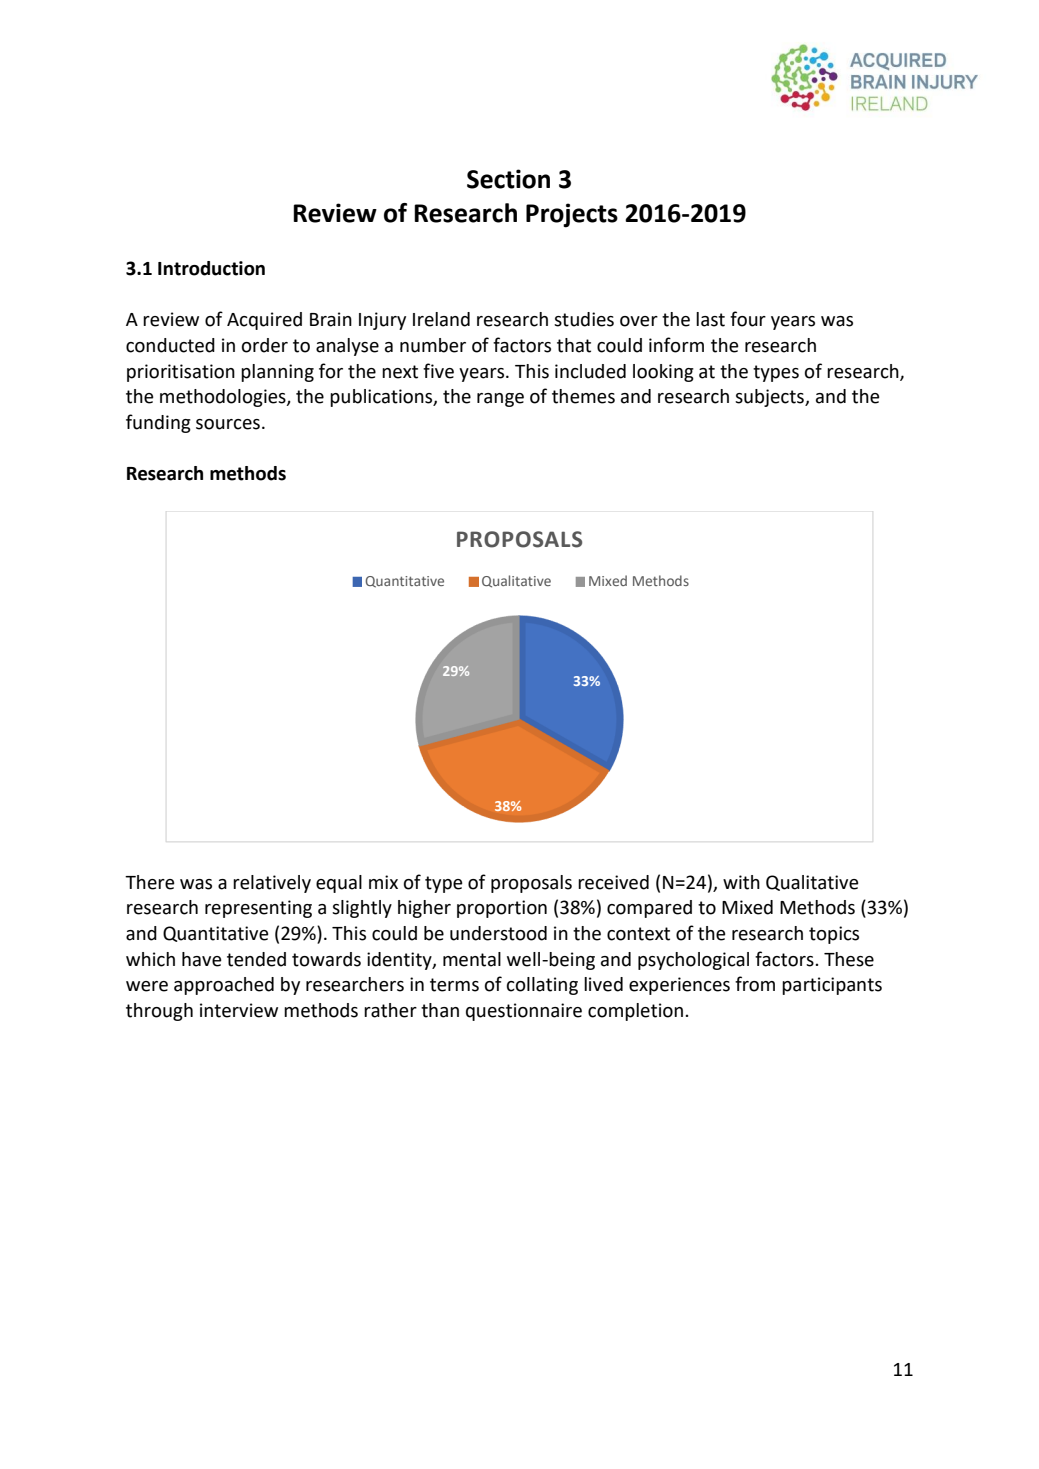 The width and height of the screenshot is (1039, 1469). Describe the element at coordinates (500, 400) in the screenshot. I see `range` at that location.
